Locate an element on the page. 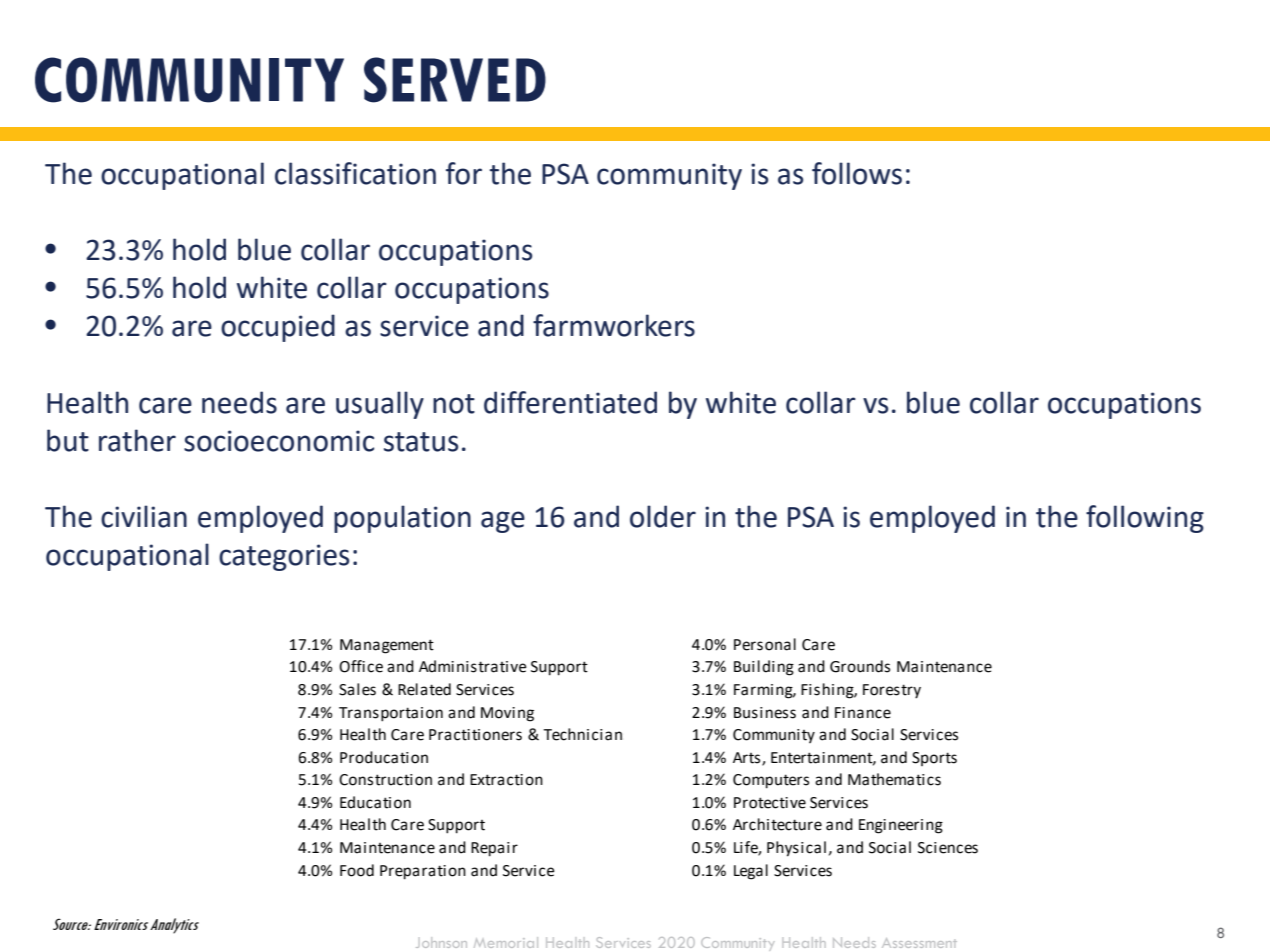 The image size is (1270, 952). following is located at coordinates (1145, 519).
